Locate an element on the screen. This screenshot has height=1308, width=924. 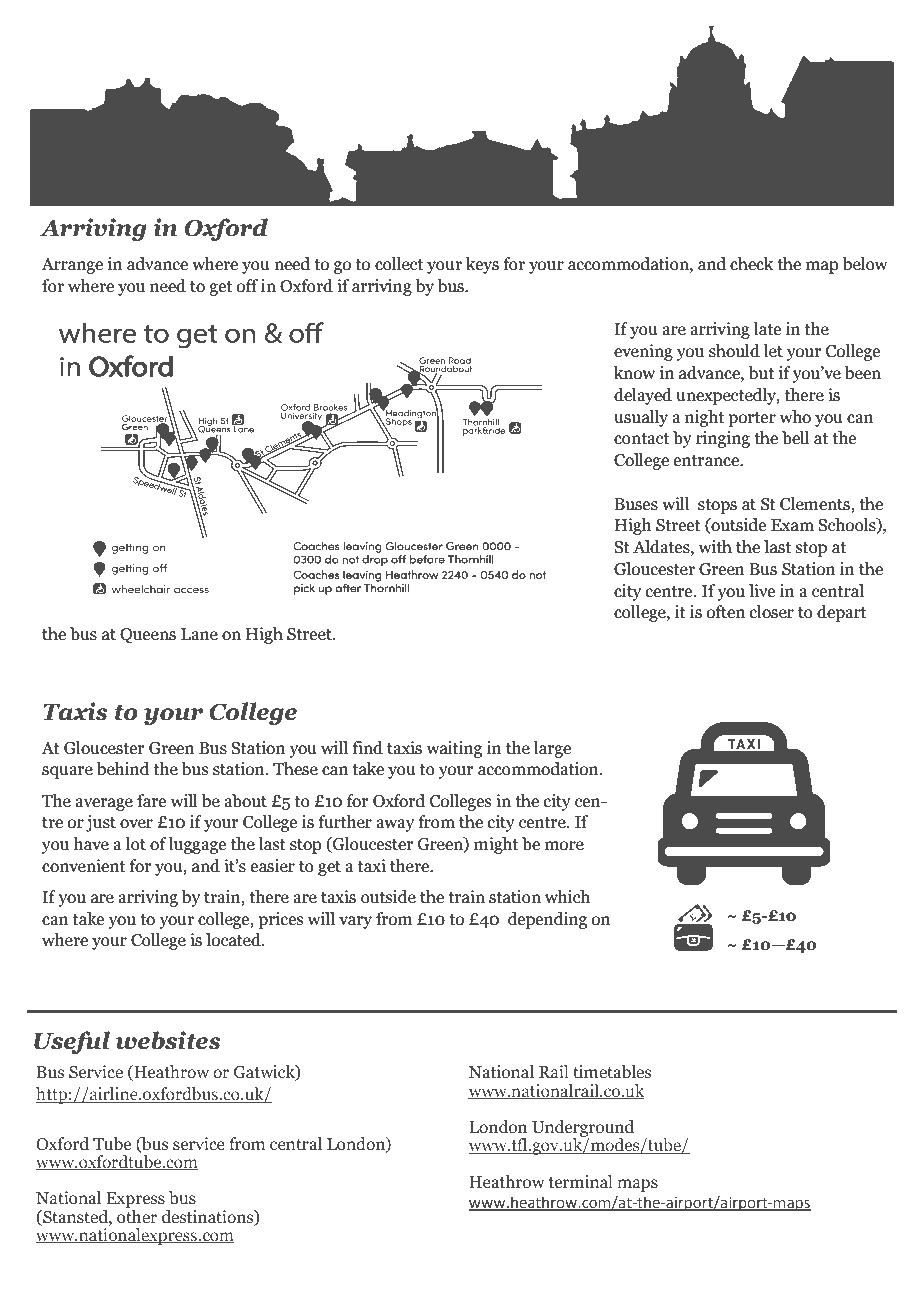
Exam is located at coordinates (792, 525).
